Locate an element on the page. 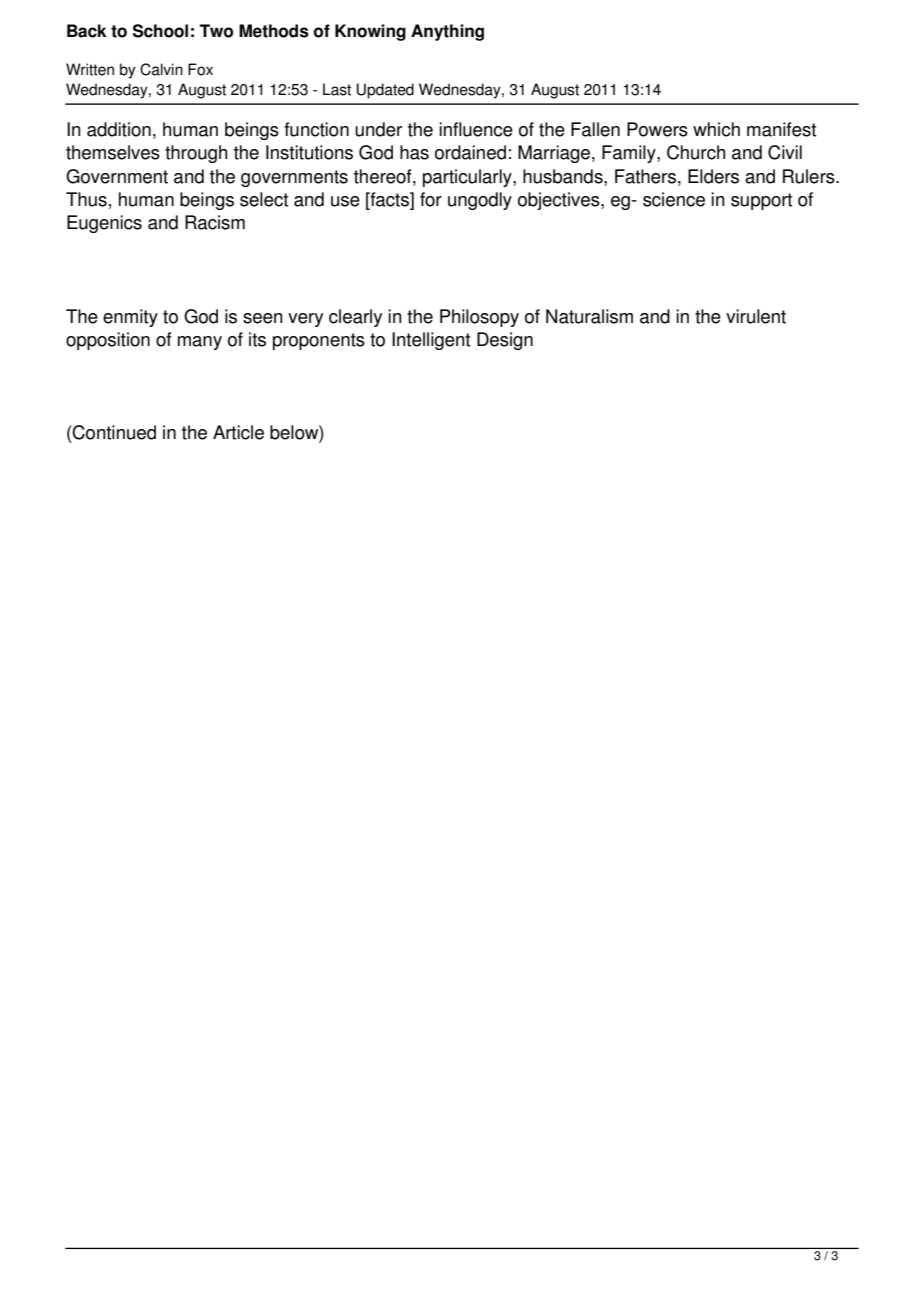  Church is located at coordinates (696, 152).
